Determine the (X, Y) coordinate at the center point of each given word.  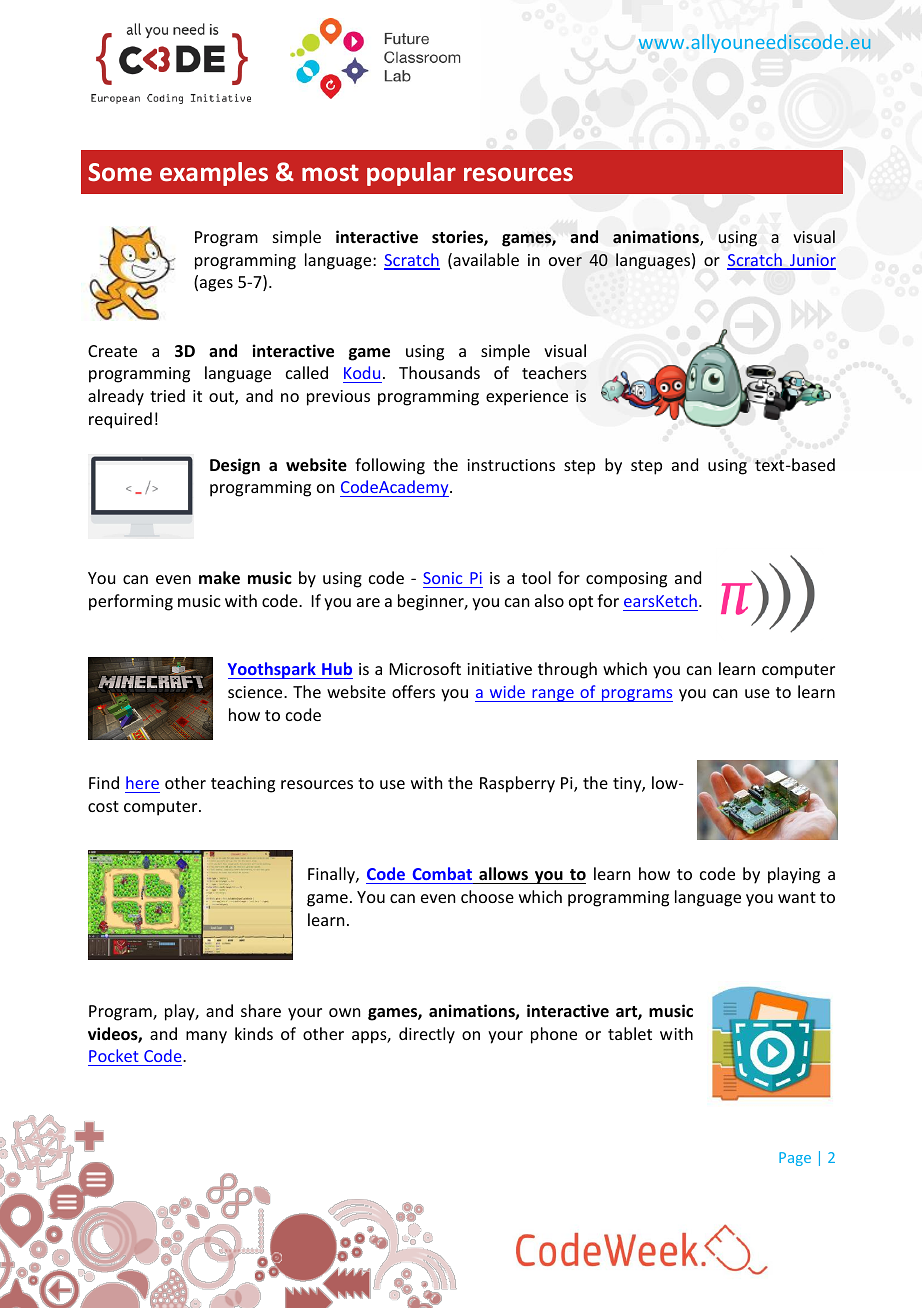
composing (626, 580)
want (797, 897)
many (206, 1037)
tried (167, 395)
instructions (511, 465)
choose (487, 896)
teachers (554, 372)
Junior (812, 261)
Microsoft (425, 668)
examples (214, 174)
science (256, 692)
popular (411, 174)
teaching (243, 784)
